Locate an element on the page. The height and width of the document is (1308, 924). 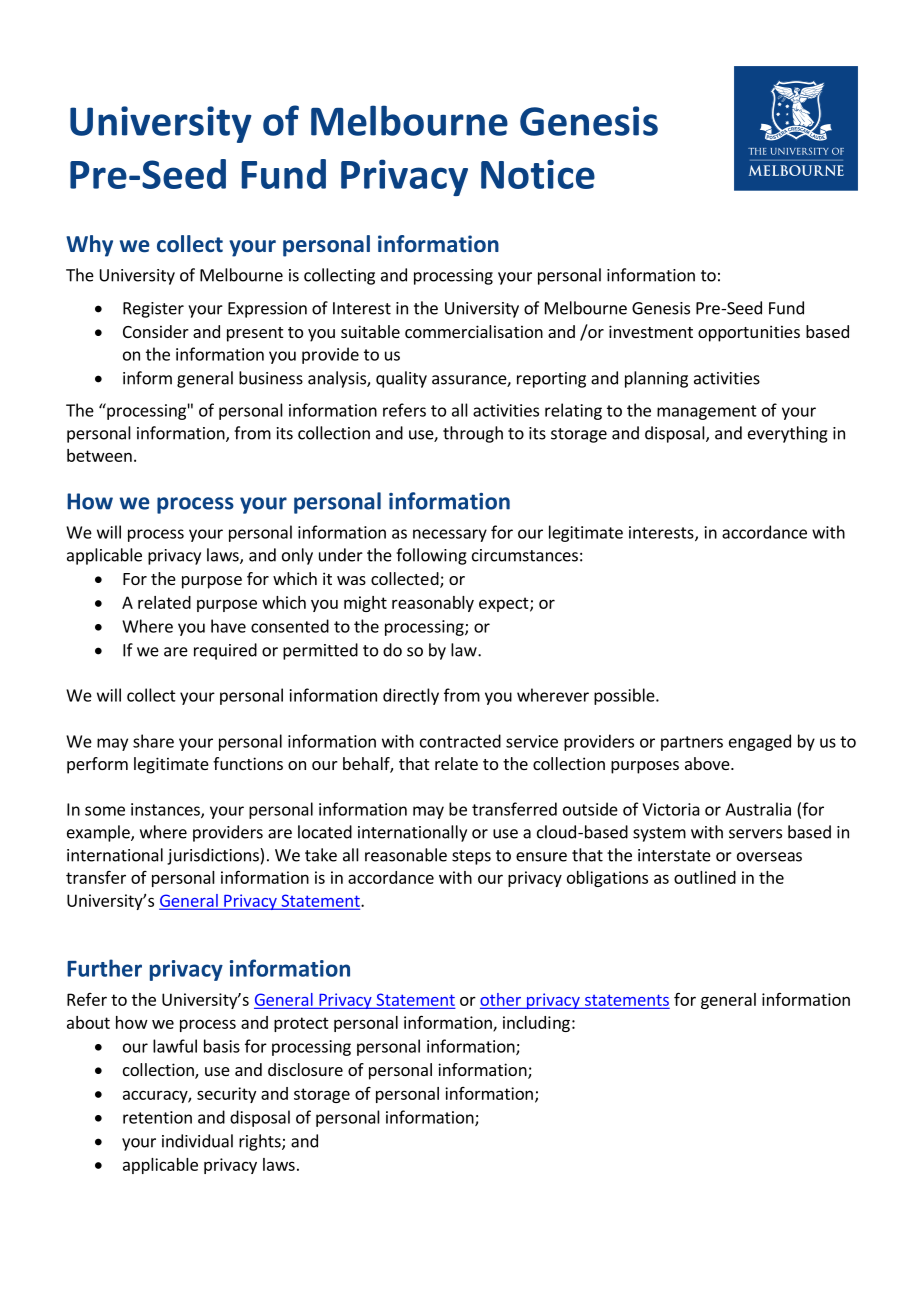
Notice is located at coordinates (538, 174).
